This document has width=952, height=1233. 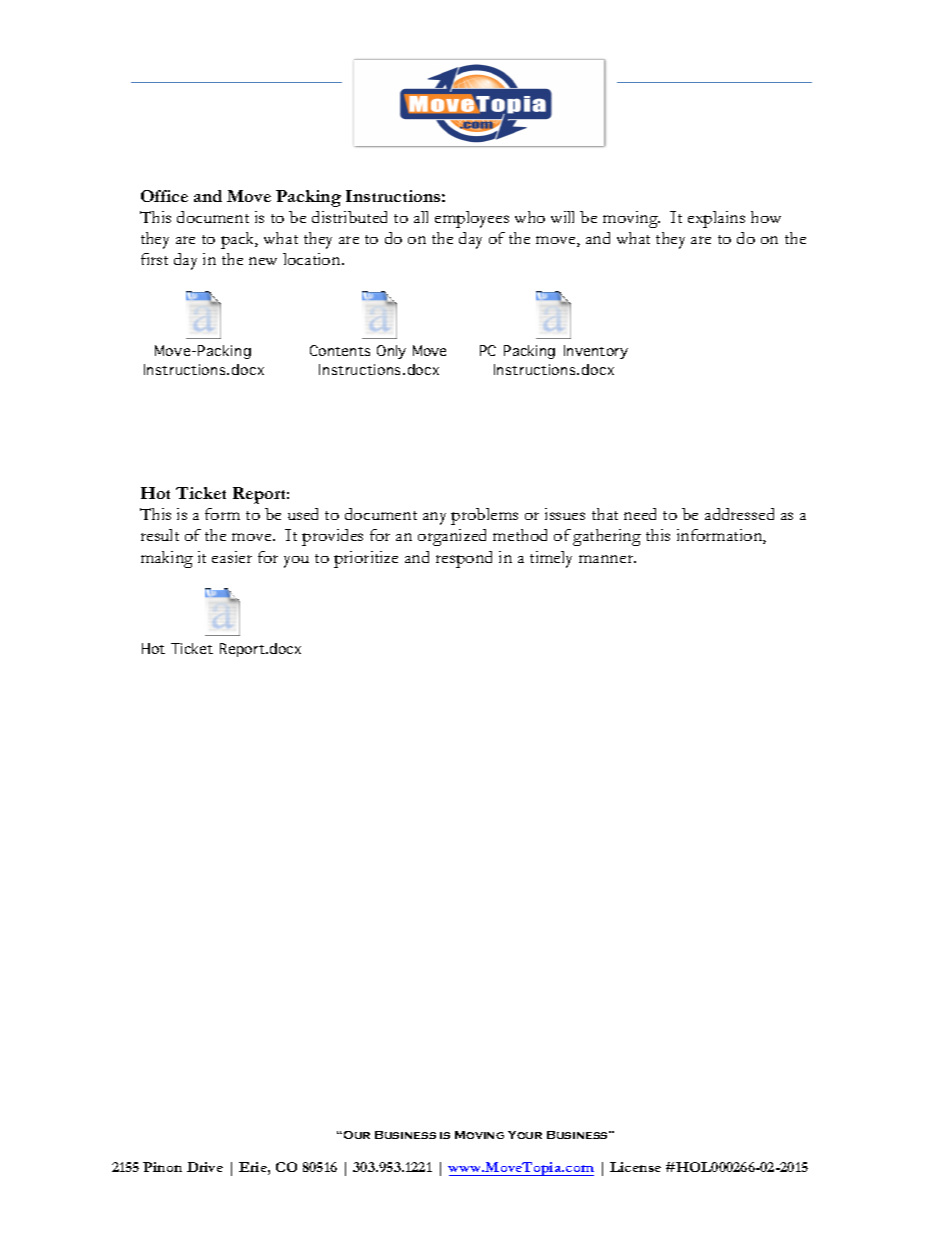 What do you see at coordinates (716, 219) in the document?
I see `explains` at bounding box center [716, 219].
